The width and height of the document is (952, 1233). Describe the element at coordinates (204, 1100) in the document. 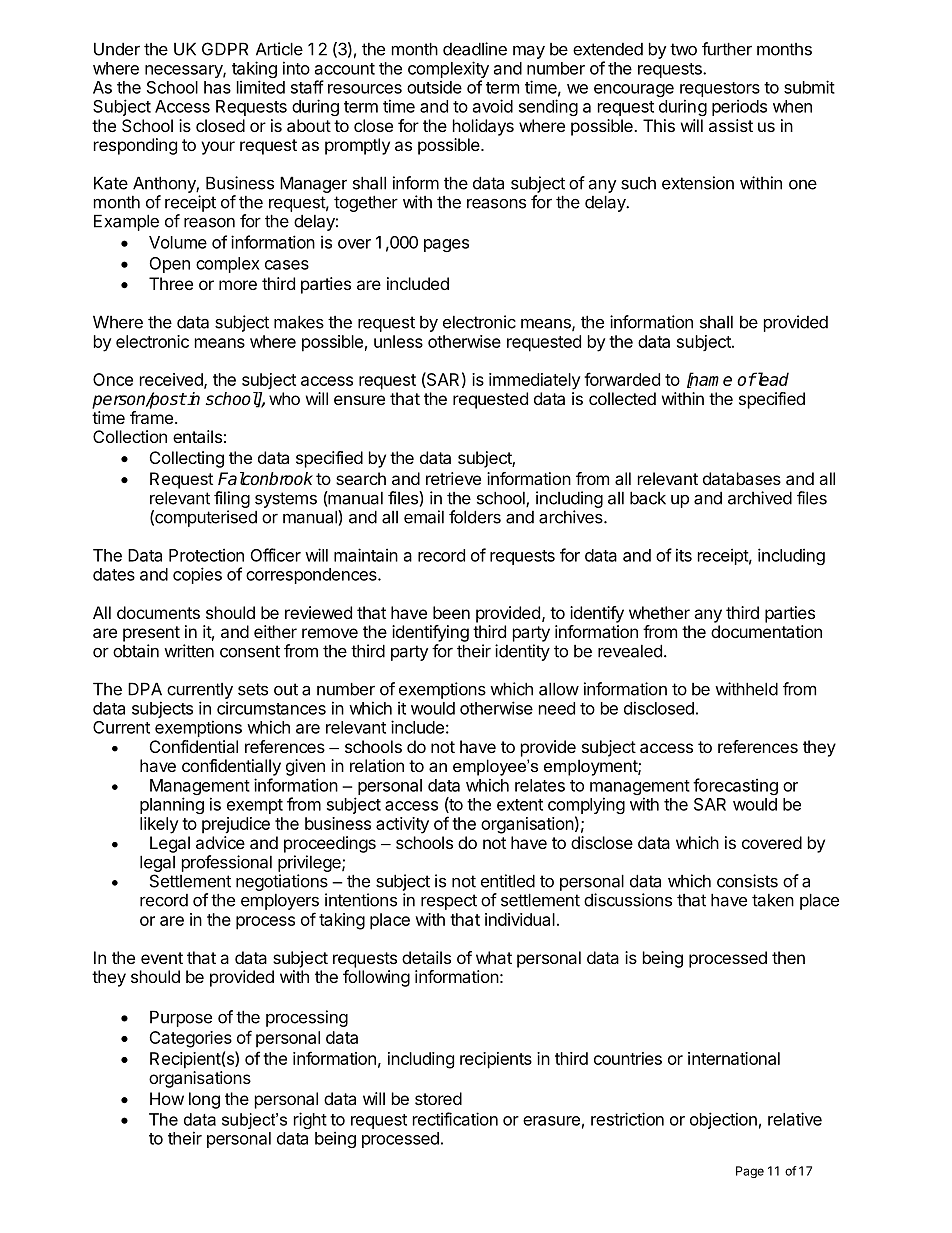

I see `long` at that location.
